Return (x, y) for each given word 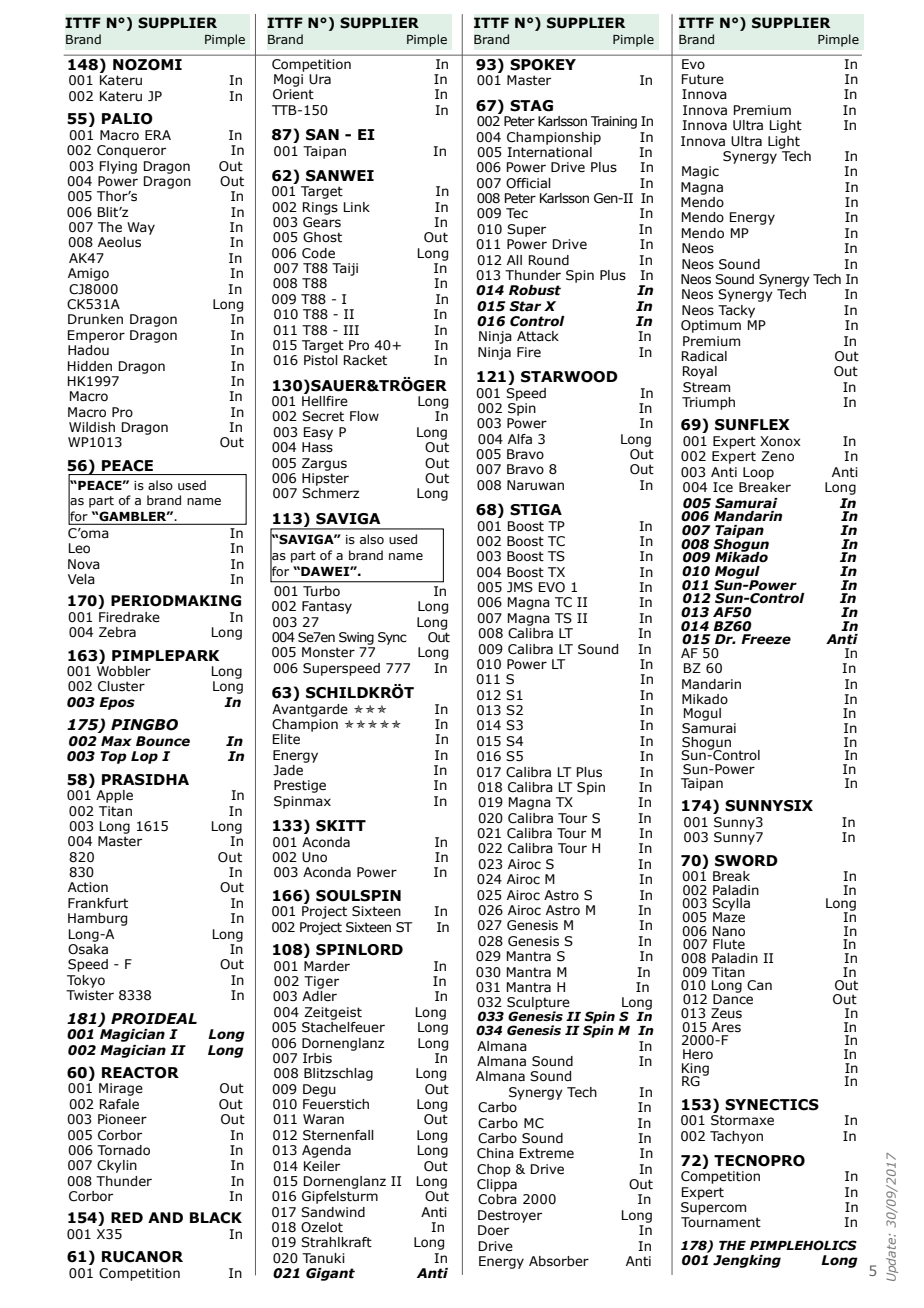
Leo (79, 548)
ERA (158, 135)
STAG (531, 106)
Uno (314, 857)
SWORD (746, 861)
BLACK (216, 1218)
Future (703, 79)
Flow (364, 416)
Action (88, 887)
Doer (493, 1230)
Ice (723, 487)
